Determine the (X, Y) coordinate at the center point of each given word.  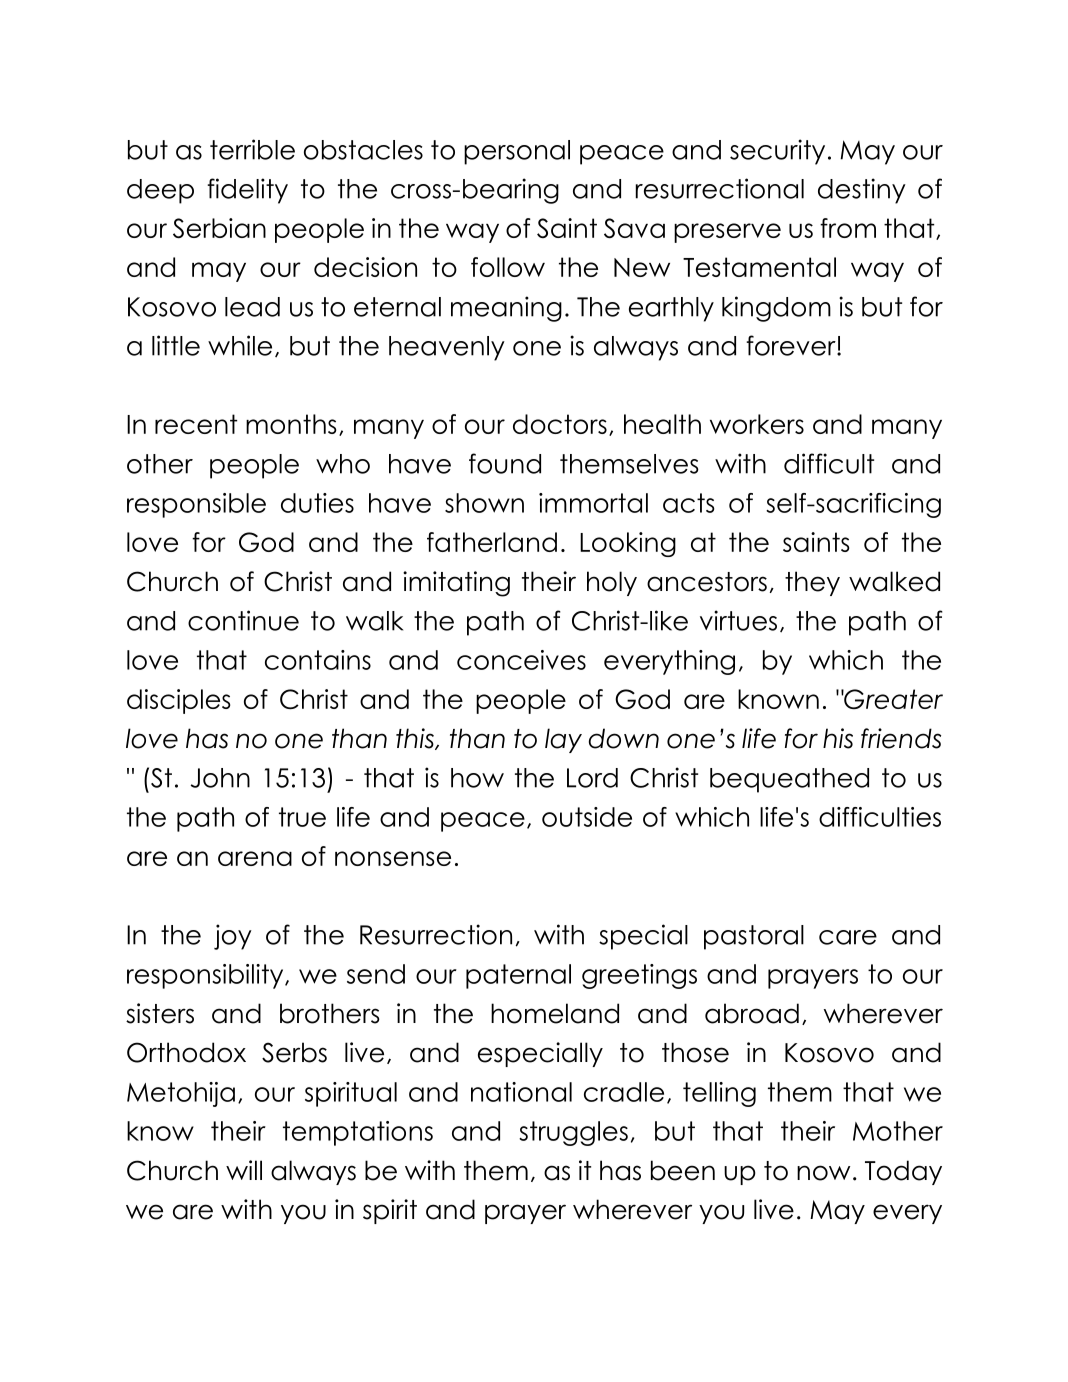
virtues (738, 620)
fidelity (247, 191)
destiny (862, 191)
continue (243, 620)
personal (517, 152)
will (244, 1170)
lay (563, 740)
